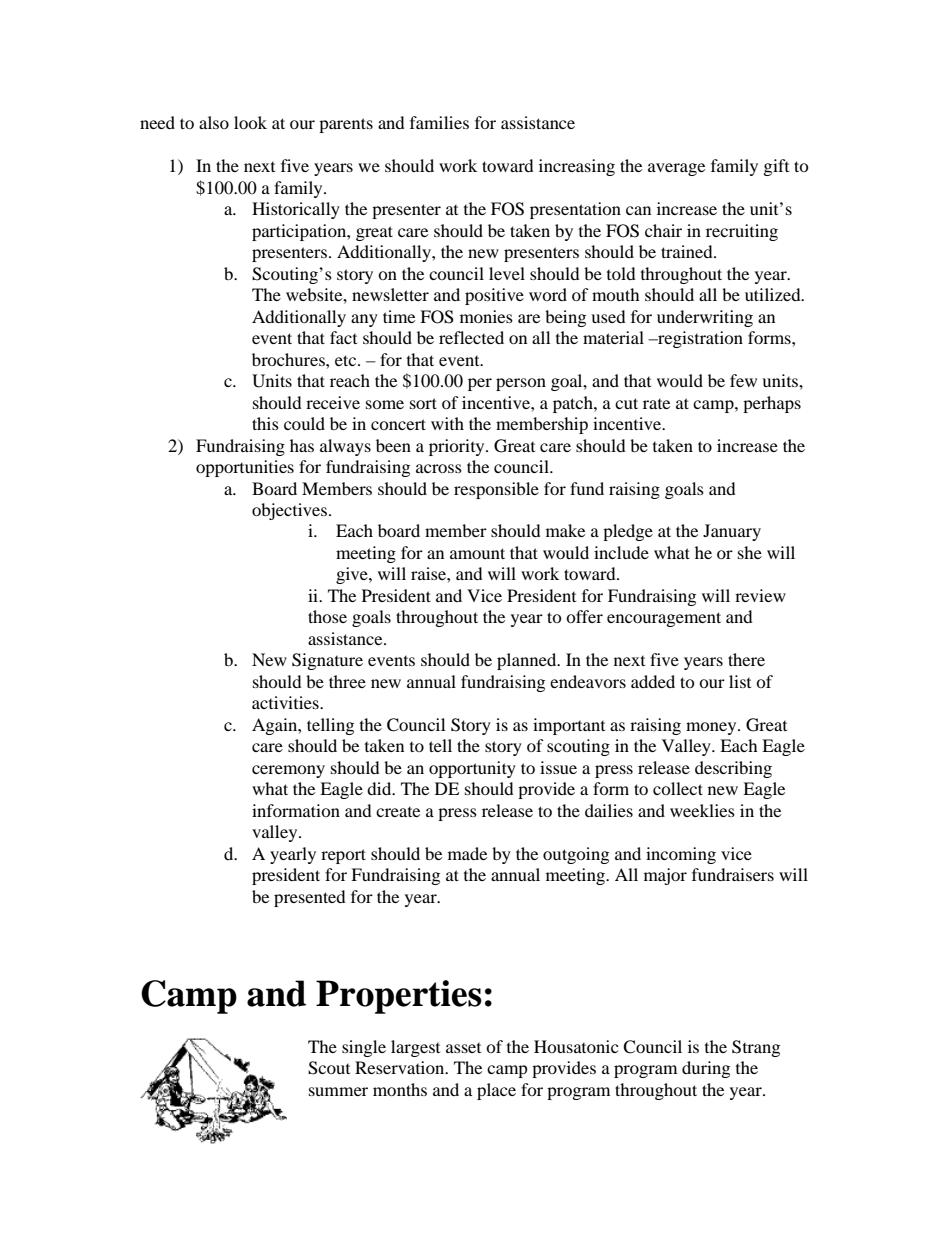  I want to click on also, so click(214, 122).
